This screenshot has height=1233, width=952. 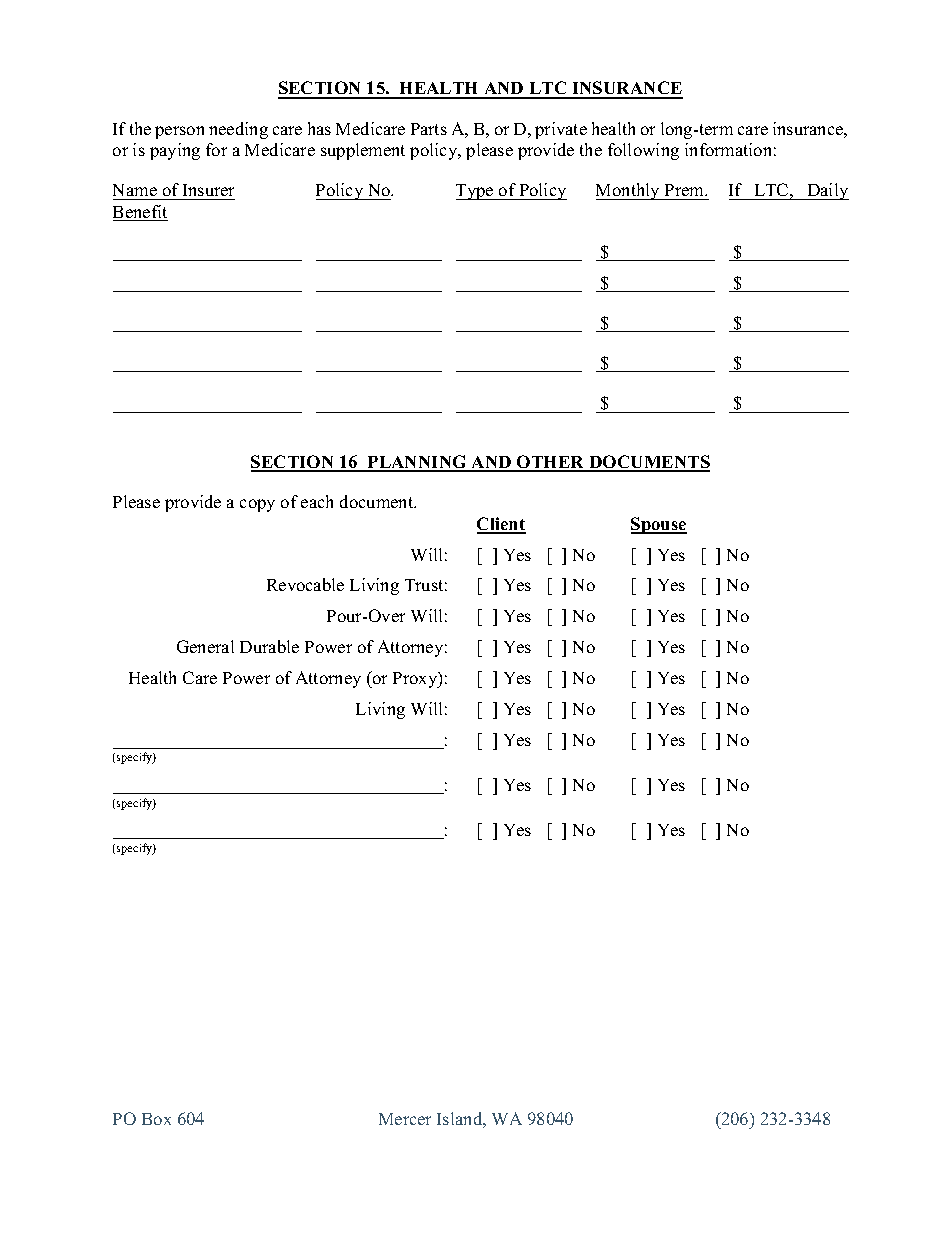 What do you see at coordinates (659, 525) in the screenshot?
I see `Spouse` at bounding box center [659, 525].
